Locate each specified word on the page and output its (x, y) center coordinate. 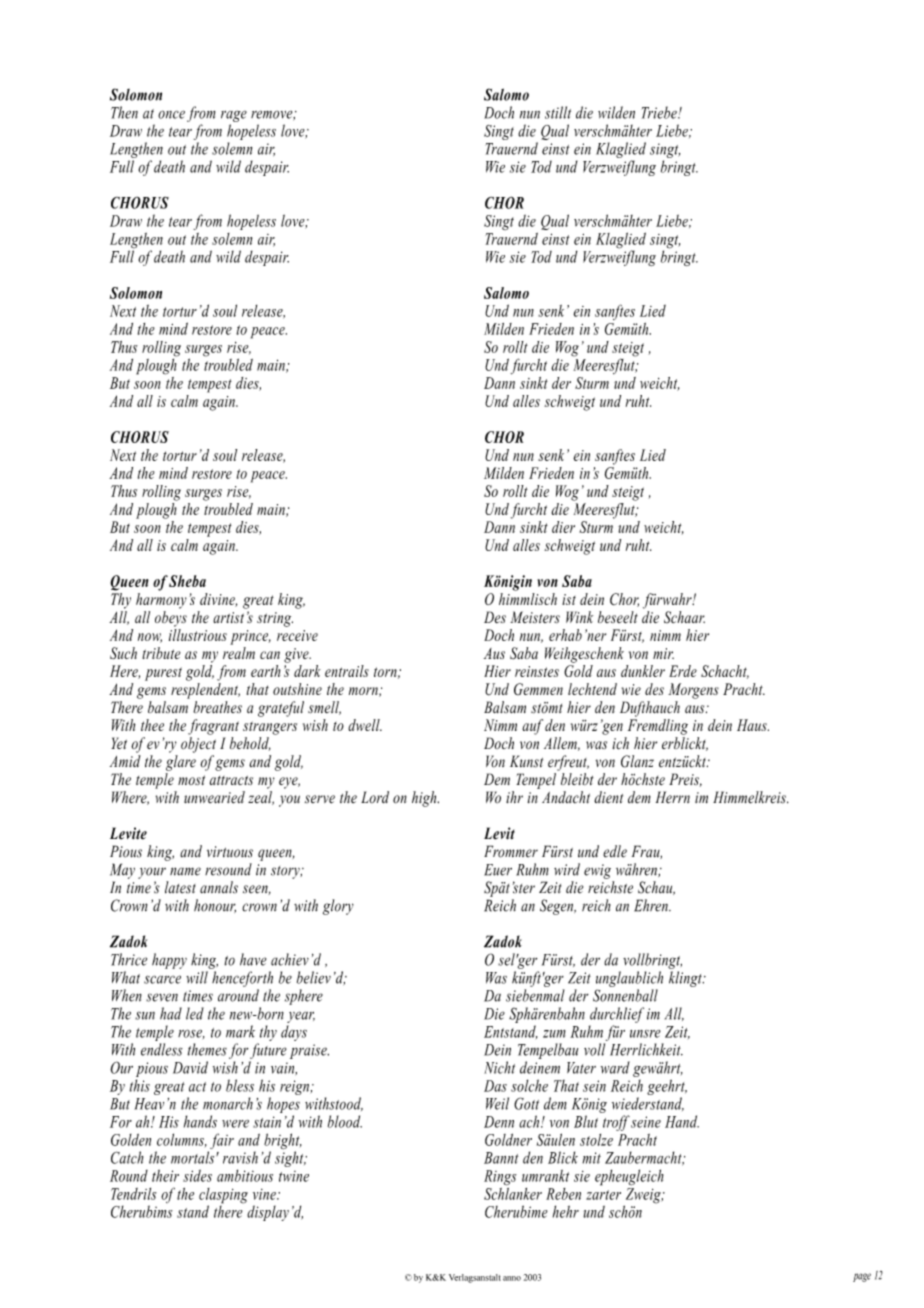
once (171, 114)
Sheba (187, 581)
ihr (514, 797)
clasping (223, 1197)
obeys (171, 619)
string (275, 619)
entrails (347, 671)
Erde (683, 671)
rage (234, 116)
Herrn (673, 797)
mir (663, 653)
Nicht (499, 1067)
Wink (579, 617)
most (191, 780)
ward (615, 1067)
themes (207, 1049)
